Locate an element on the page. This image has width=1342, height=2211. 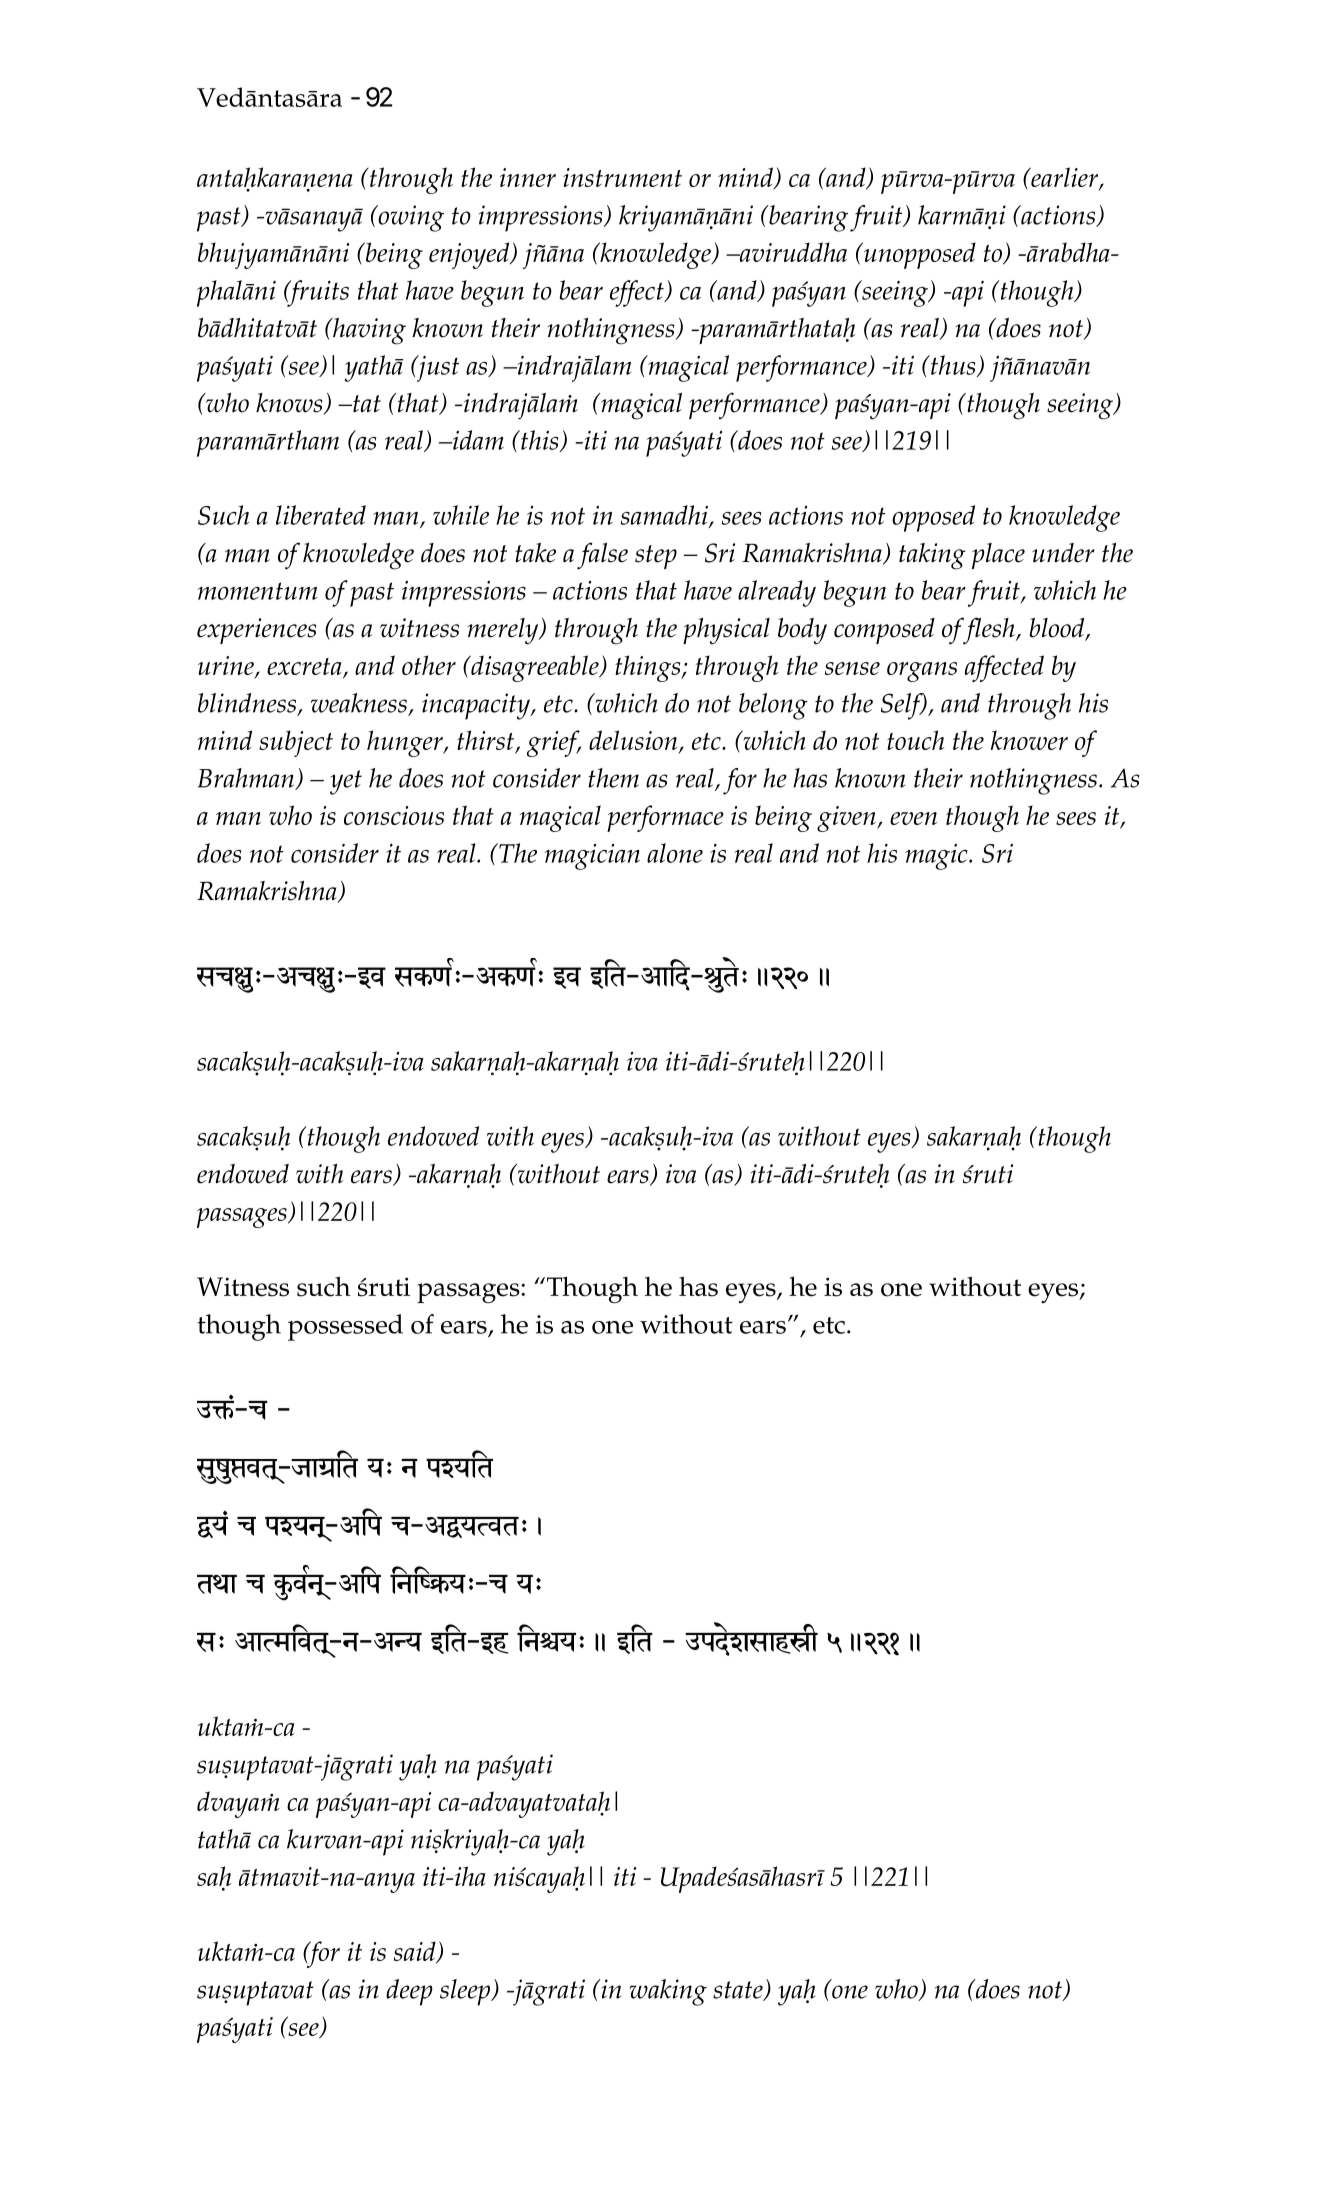
possessed is located at coordinates (345, 1327).
